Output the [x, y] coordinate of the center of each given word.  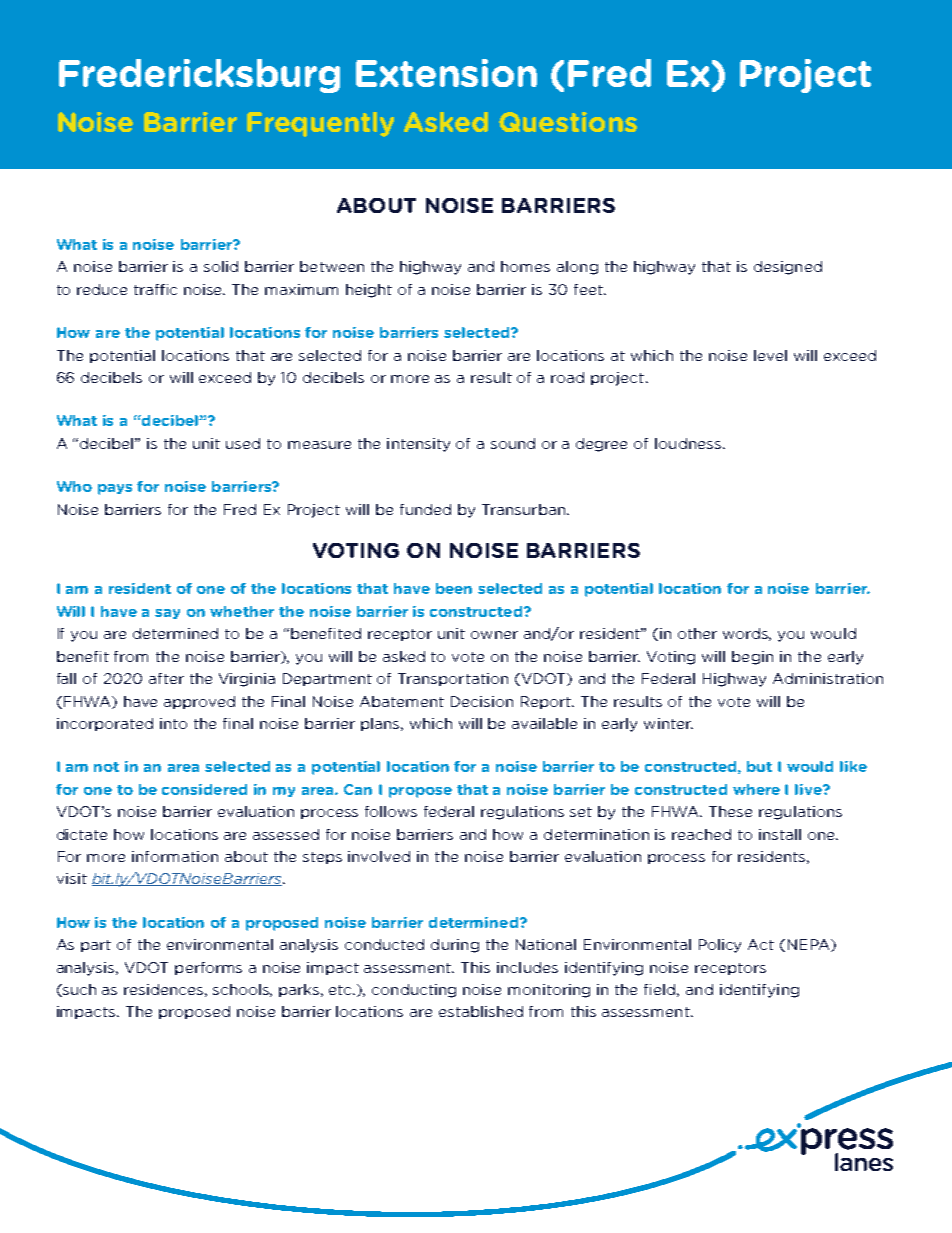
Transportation [453, 679]
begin [752, 658]
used [243, 443]
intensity [418, 445]
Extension [446, 73]
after [166, 678]
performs [208, 968]
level [770, 355]
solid [221, 266]
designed [788, 268]
